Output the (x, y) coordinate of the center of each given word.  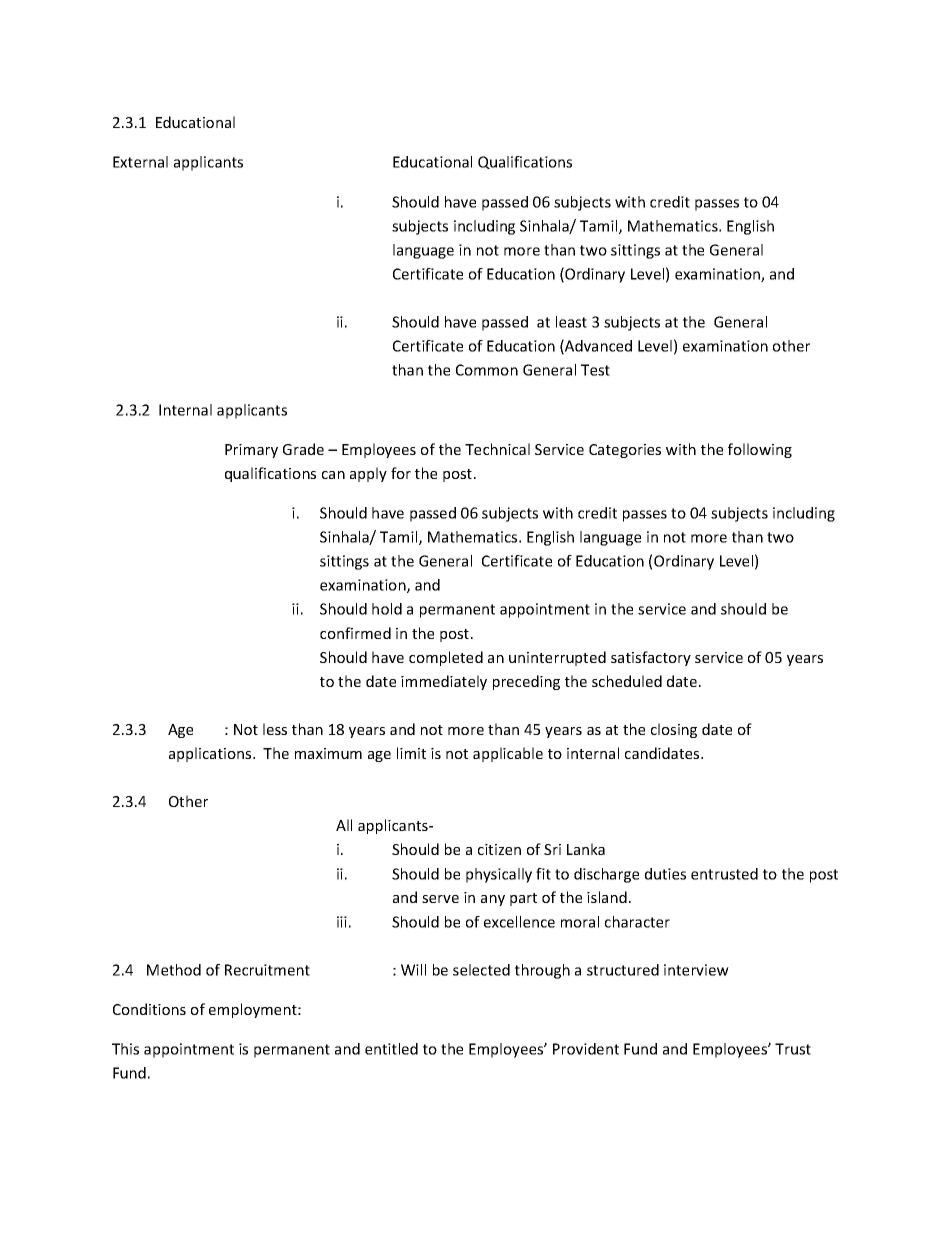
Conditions (149, 1009)
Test (595, 370)
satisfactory (651, 658)
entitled (391, 1049)
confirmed (355, 633)
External (140, 162)
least (571, 322)
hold (387, 609)
